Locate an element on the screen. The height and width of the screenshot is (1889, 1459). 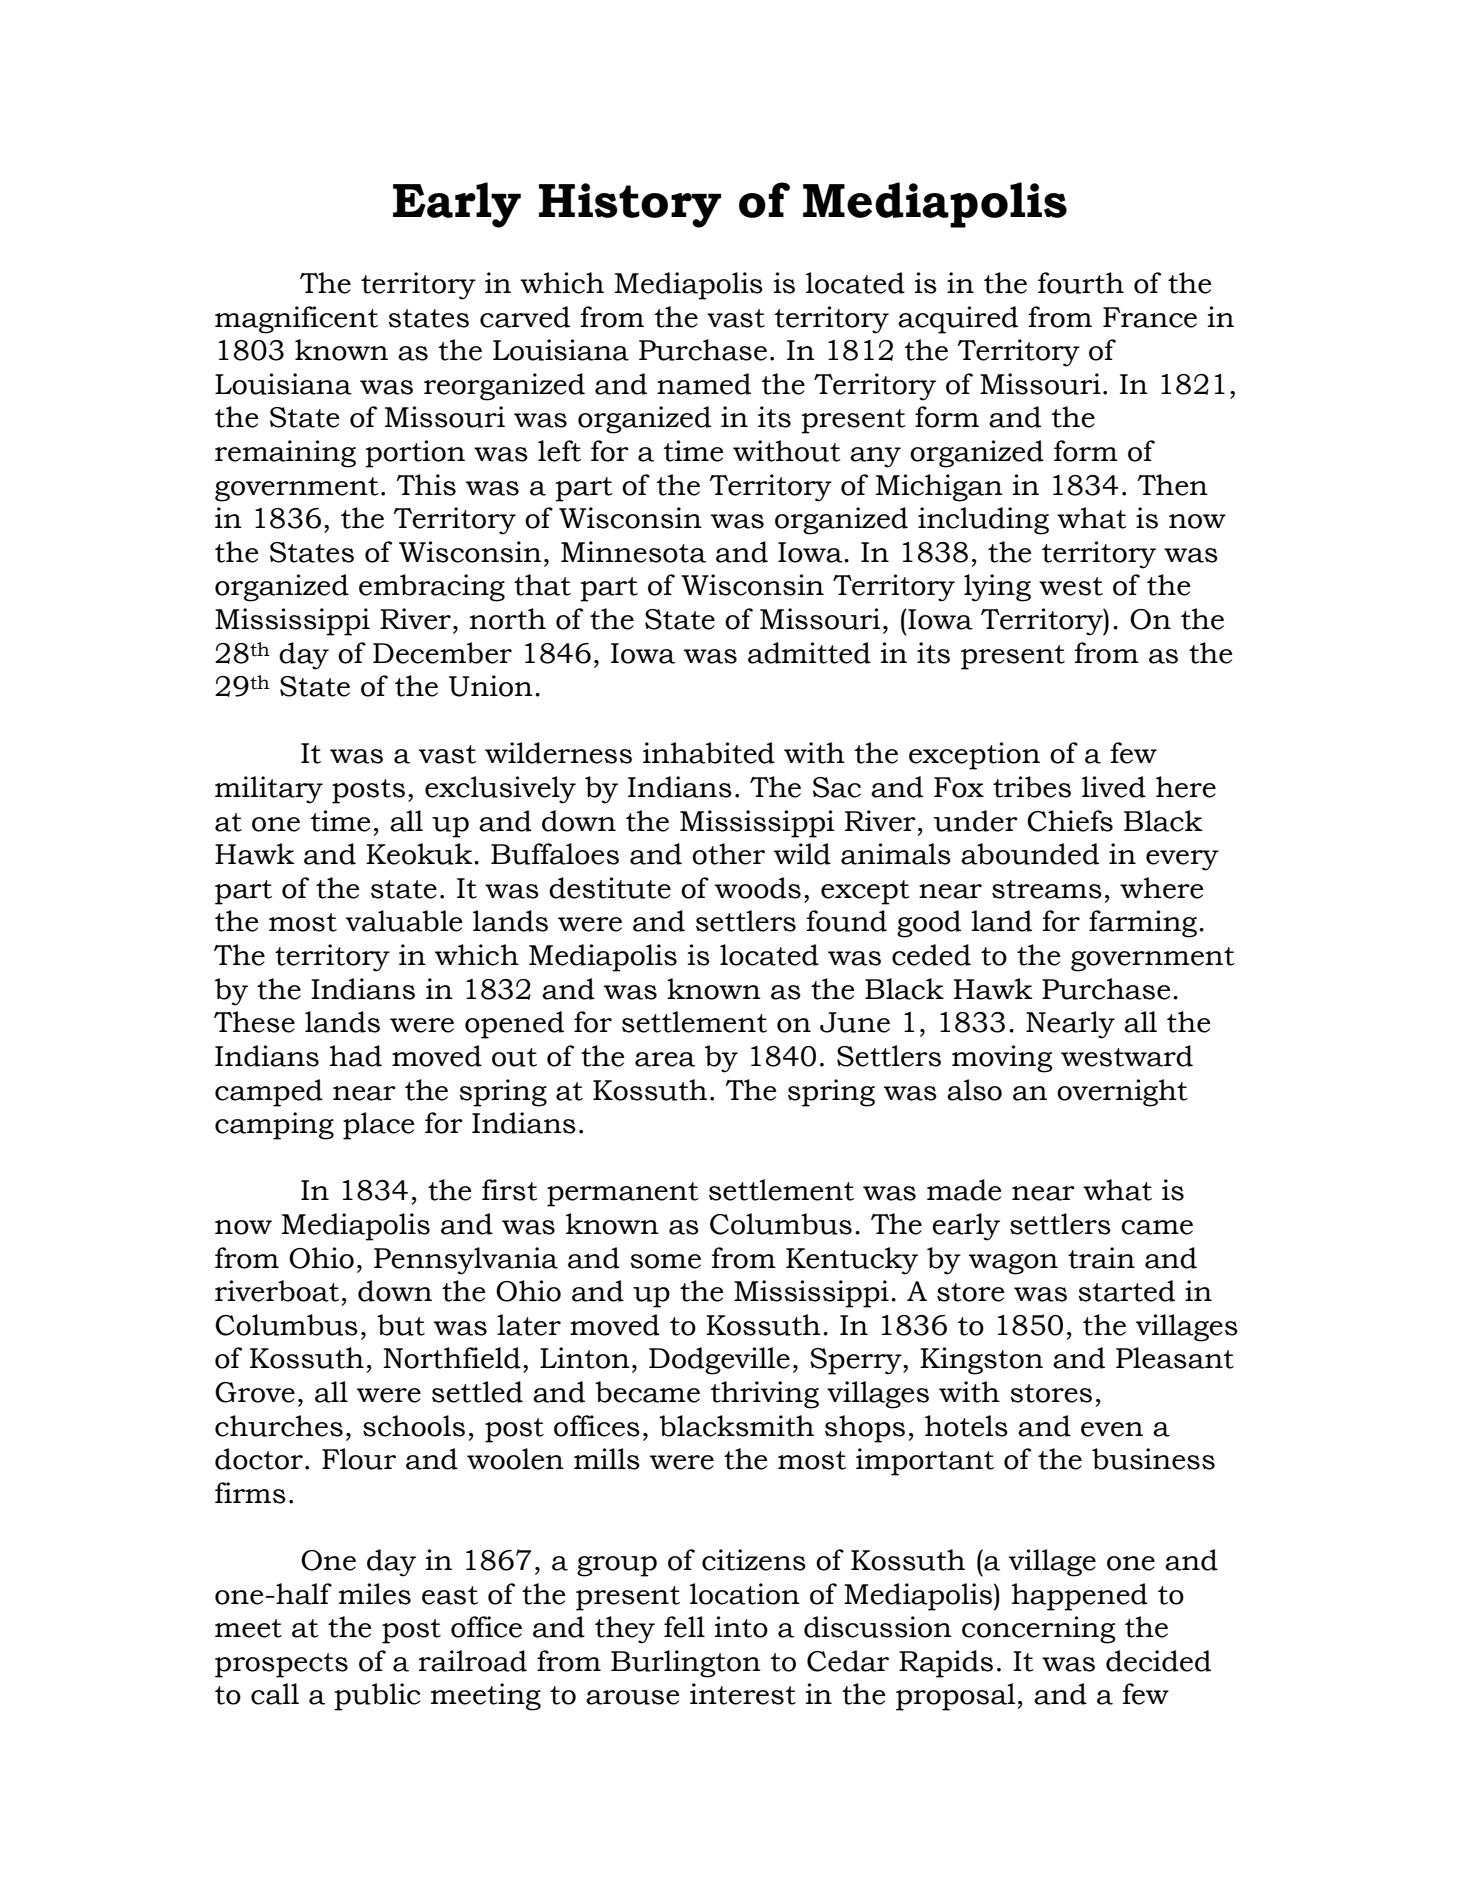
magnificent is located at coordinates (296, 320).
